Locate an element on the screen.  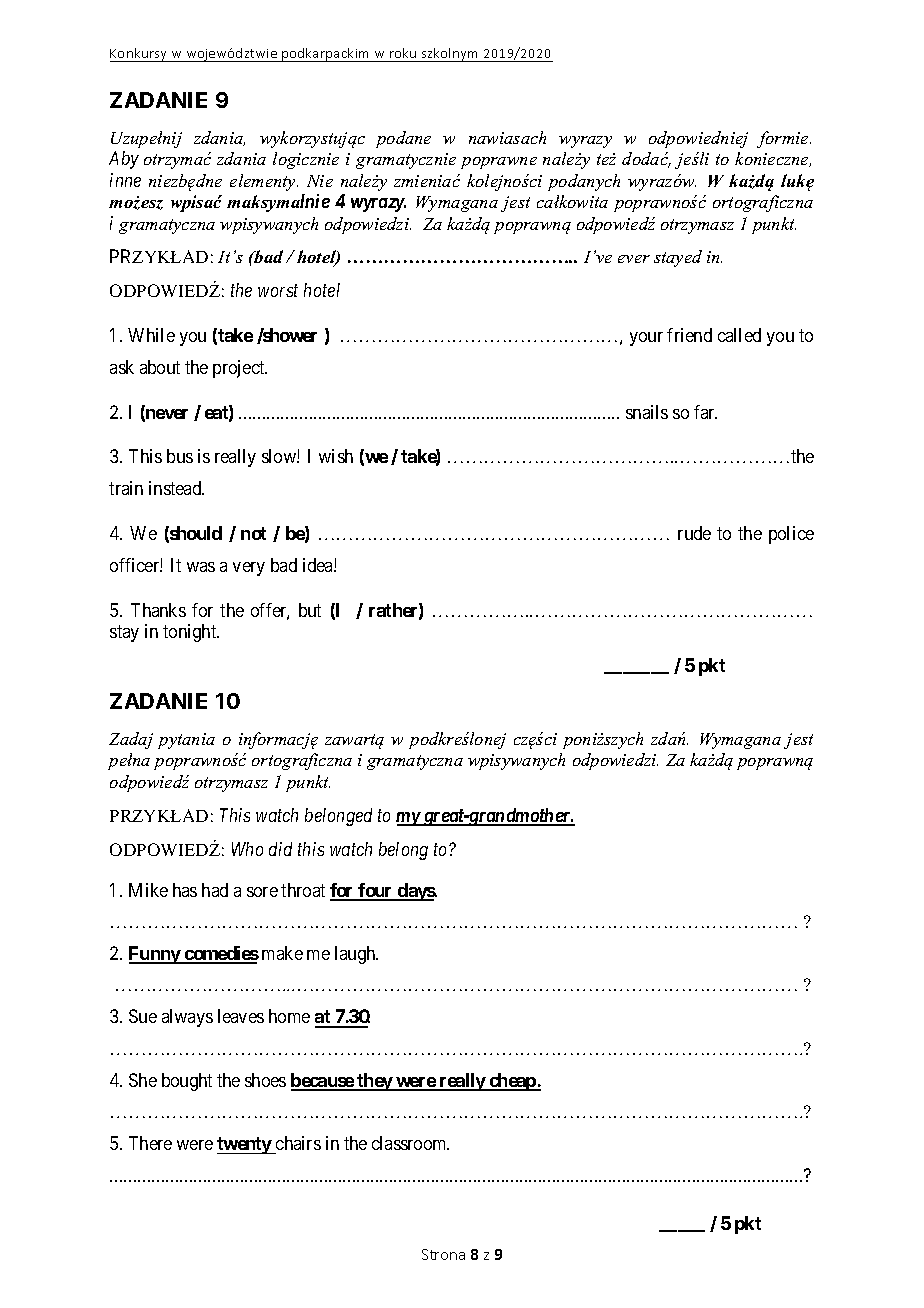
rude is located at coordinates (694, 533).
